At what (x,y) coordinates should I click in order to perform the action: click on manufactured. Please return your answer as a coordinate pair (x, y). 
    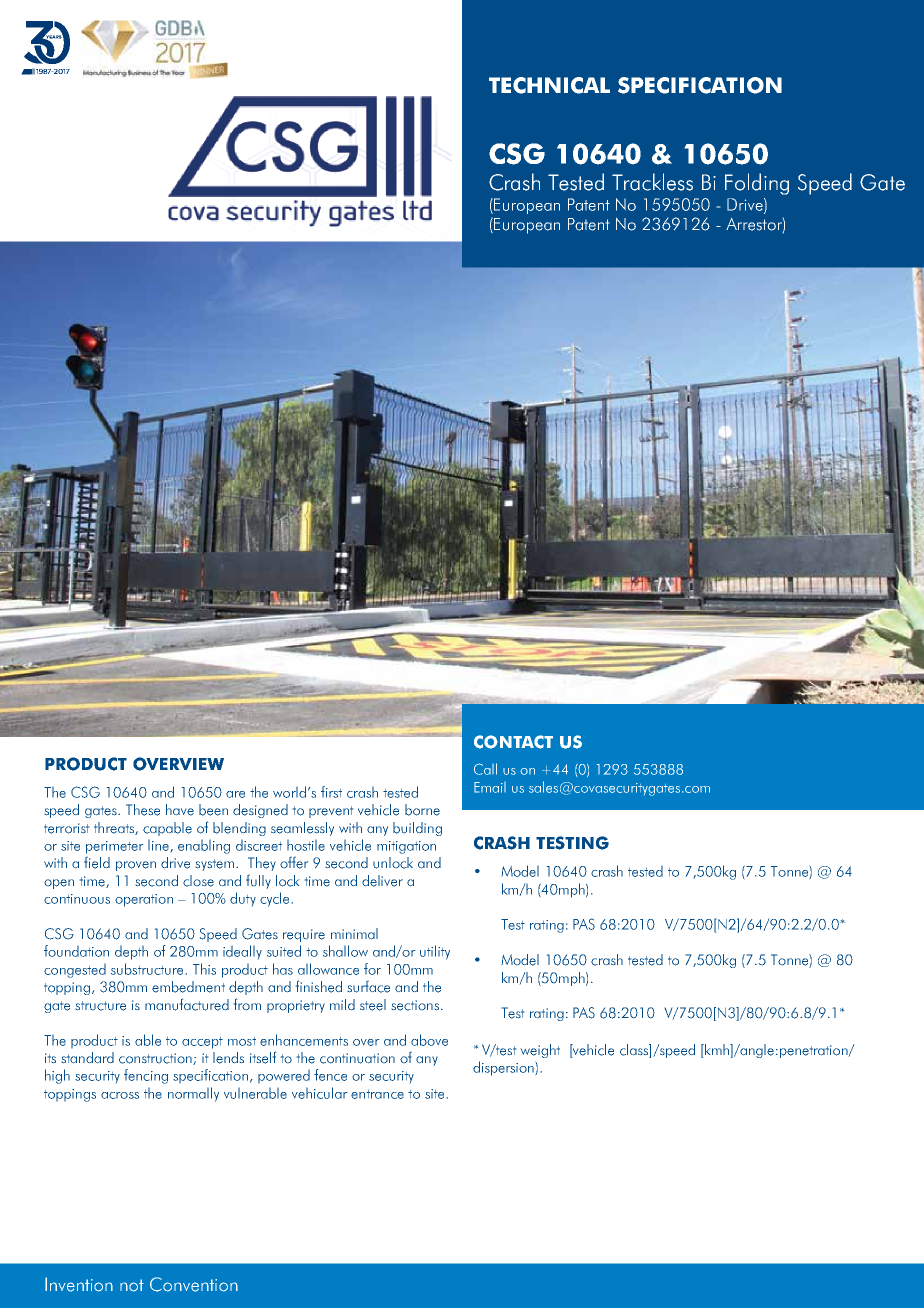
    Looking at the image, I should click on (187, 1004).
